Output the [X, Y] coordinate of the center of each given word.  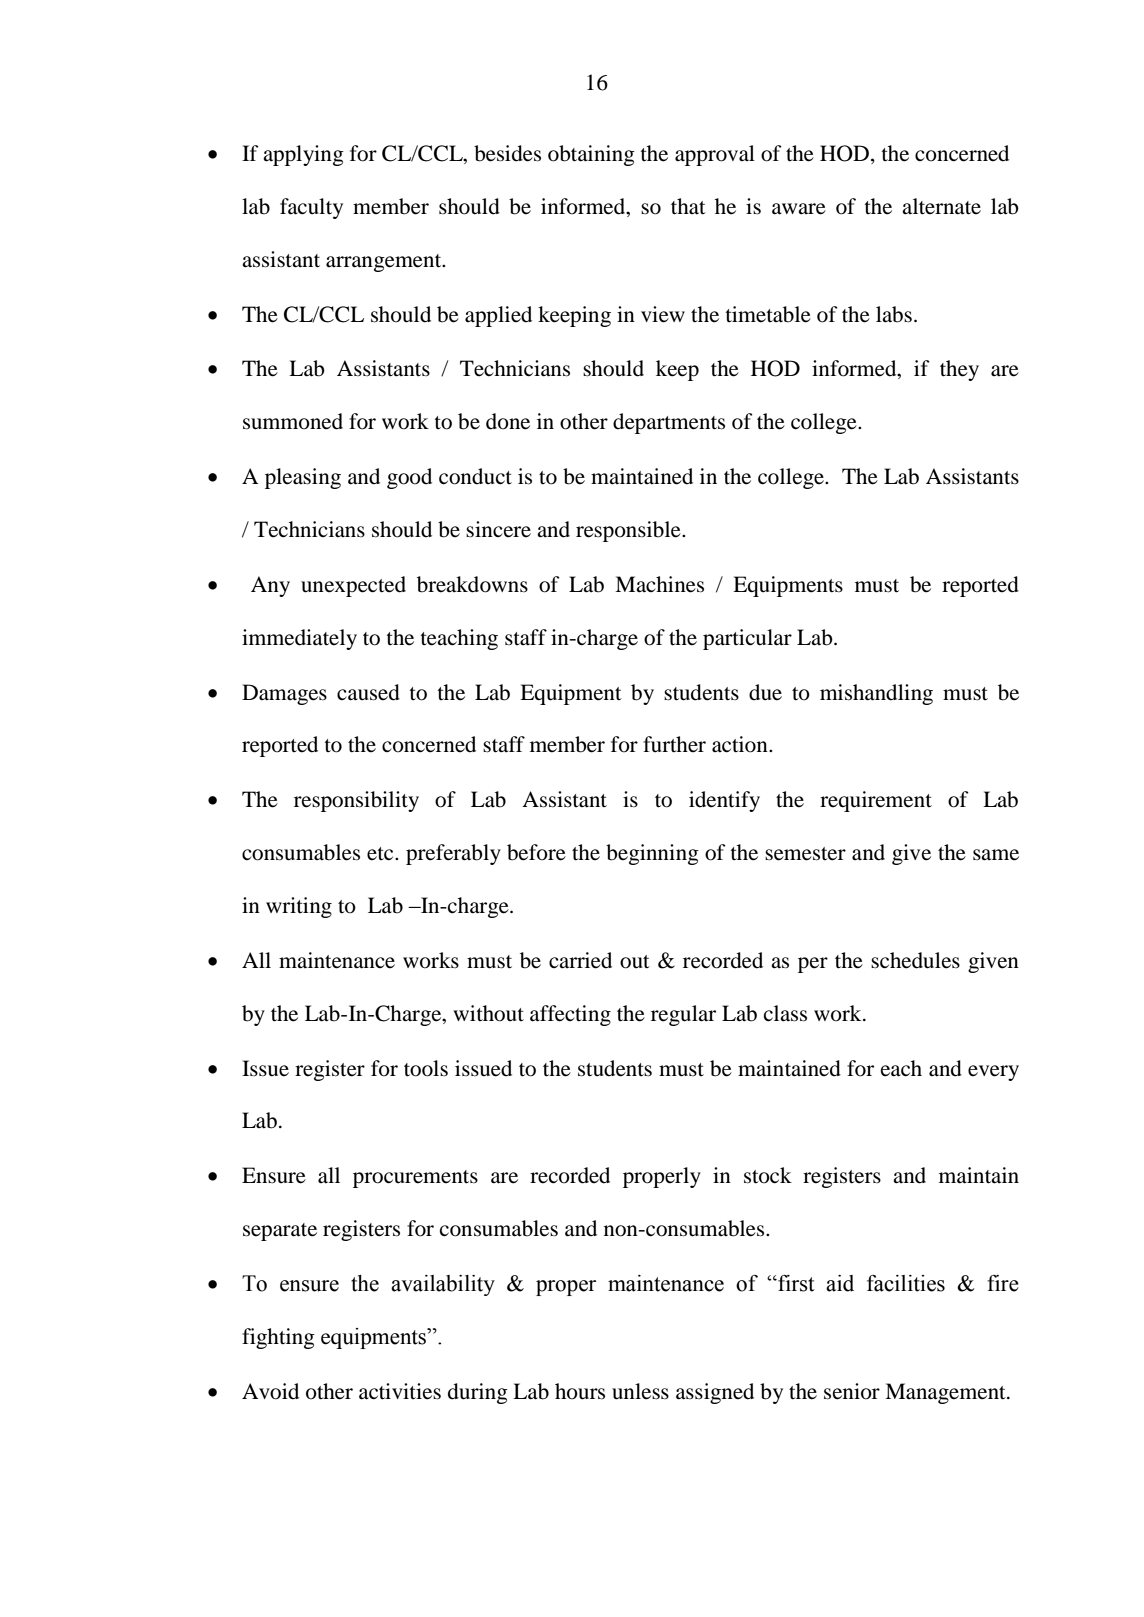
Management [946, 1393]
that [688, 206]
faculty [311, 208]
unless [640, 1391]
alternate [941, 206]
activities [400, 1391]
